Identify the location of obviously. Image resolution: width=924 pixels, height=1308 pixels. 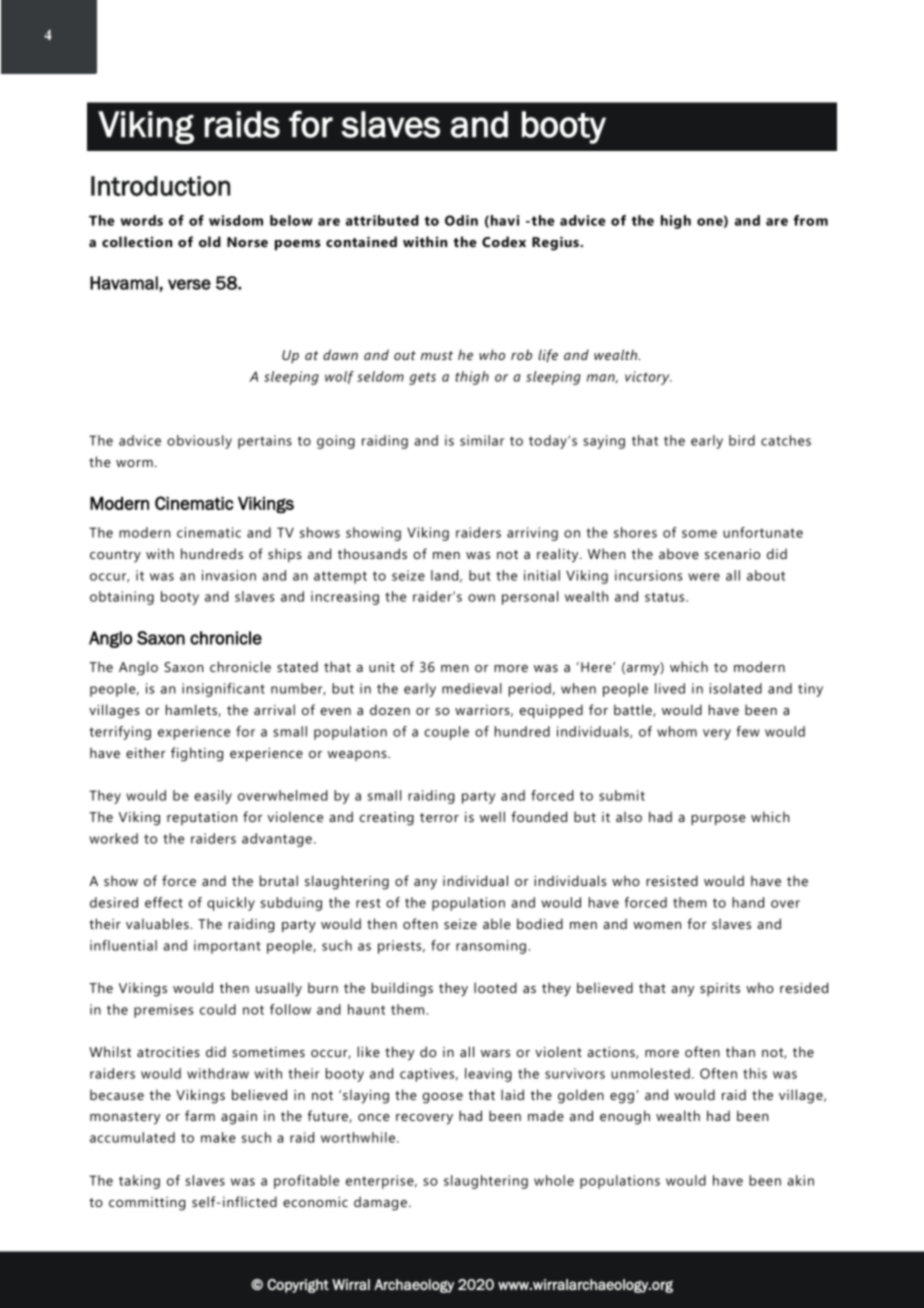
(199, 442).
